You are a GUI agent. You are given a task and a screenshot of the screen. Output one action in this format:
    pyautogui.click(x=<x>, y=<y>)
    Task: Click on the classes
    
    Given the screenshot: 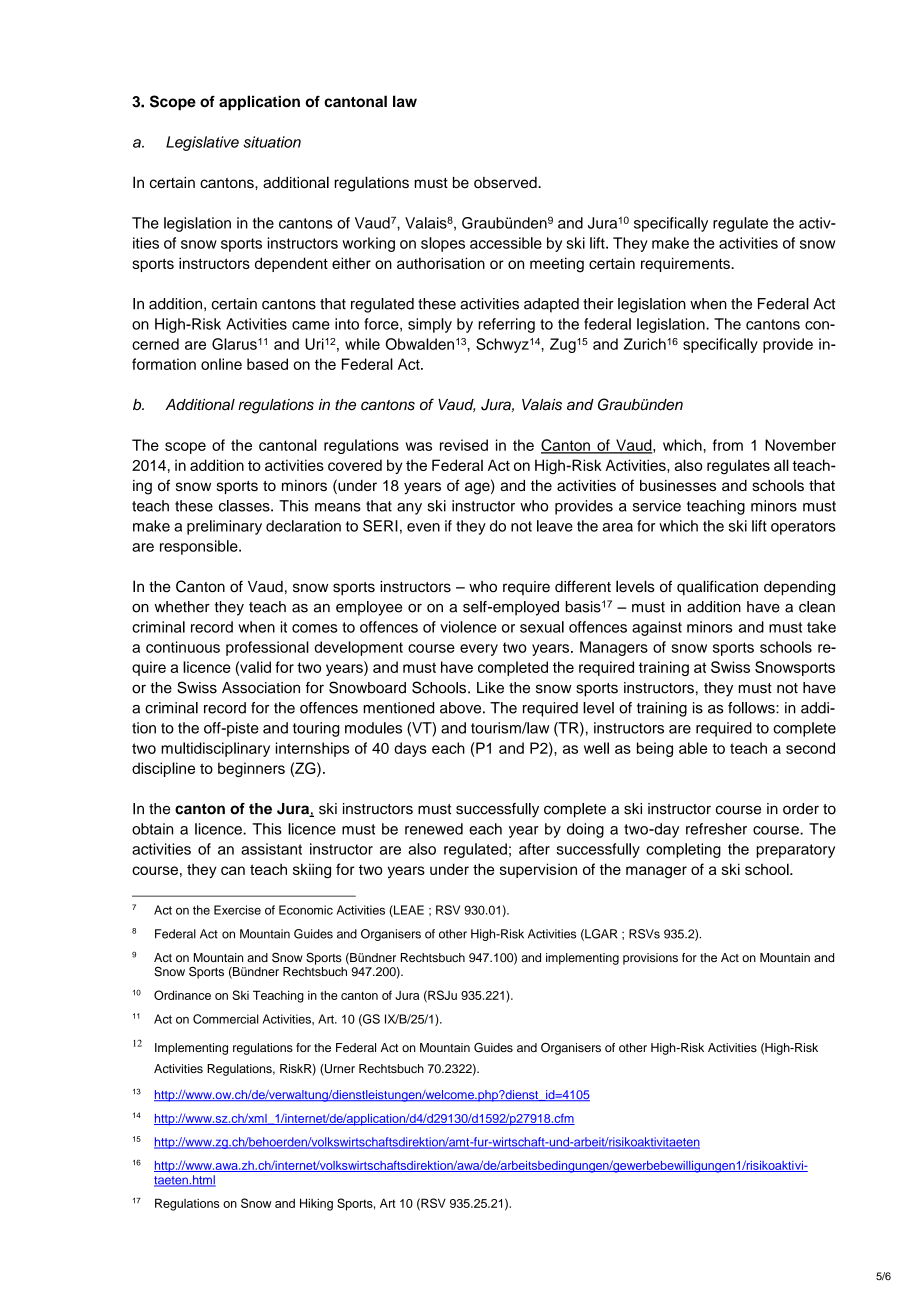 What is the action you would take?
    pyautogui.click(x=245, y=506)
